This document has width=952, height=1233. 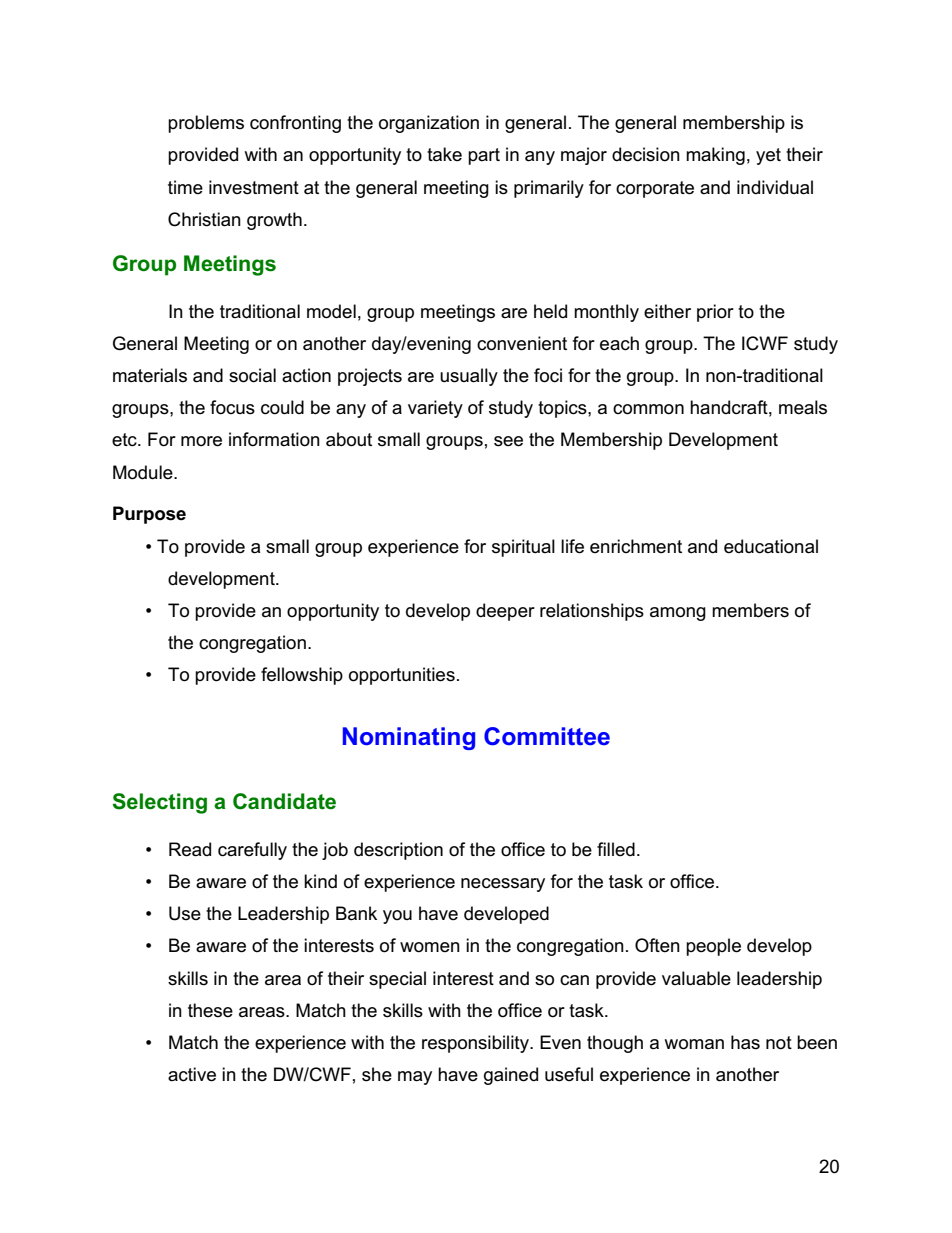 What do you see at coordinates (302, 676) in the document?
I see `fellowship` at bounding box center [302, 676].
